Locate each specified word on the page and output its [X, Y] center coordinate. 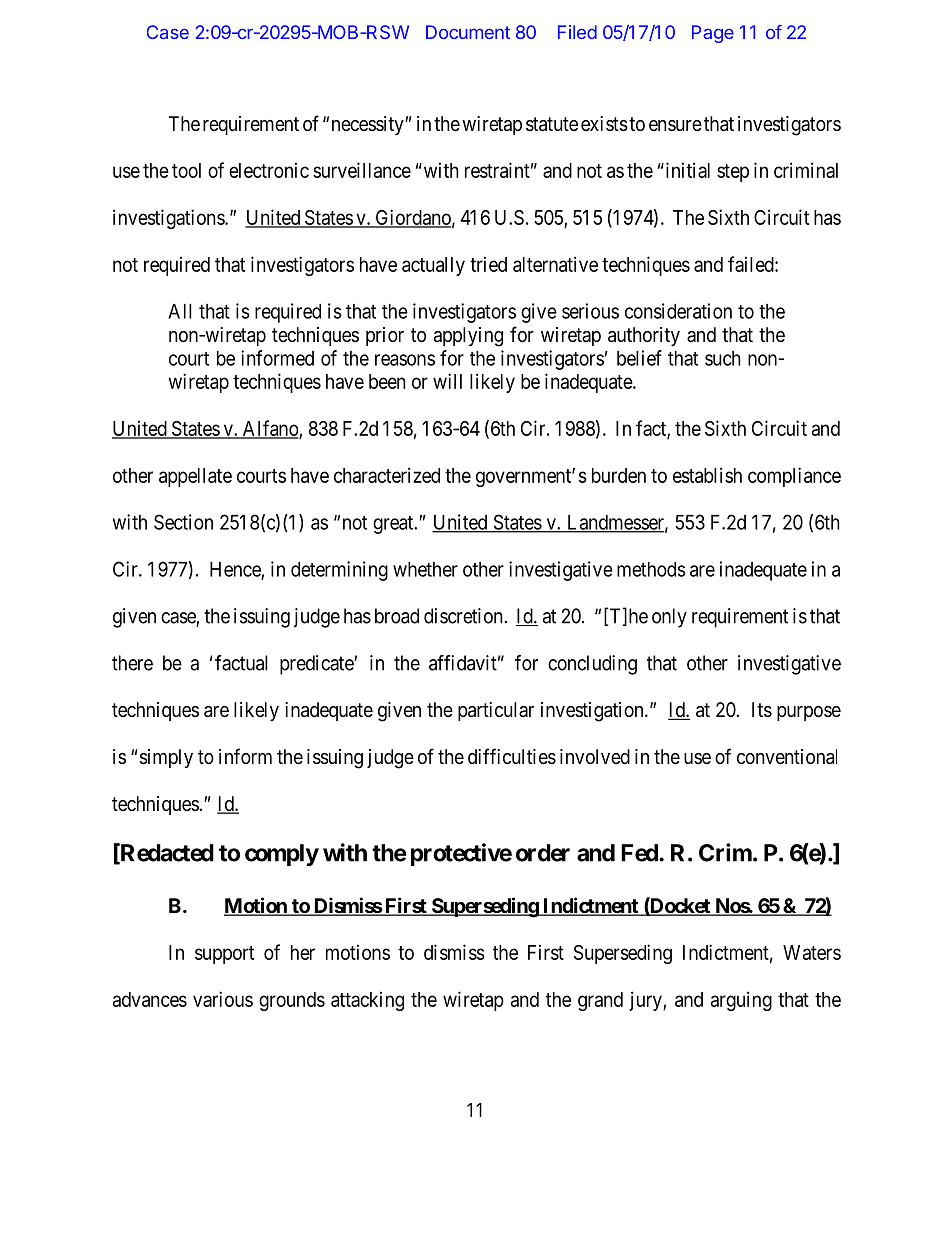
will [447, 381]
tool [186, 170]
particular [496, 711]
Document [468, 32]
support [224, 955]
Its [762, 710]
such [723, 358]
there [132, 663]
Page [713, 34]
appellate [195, 477]
